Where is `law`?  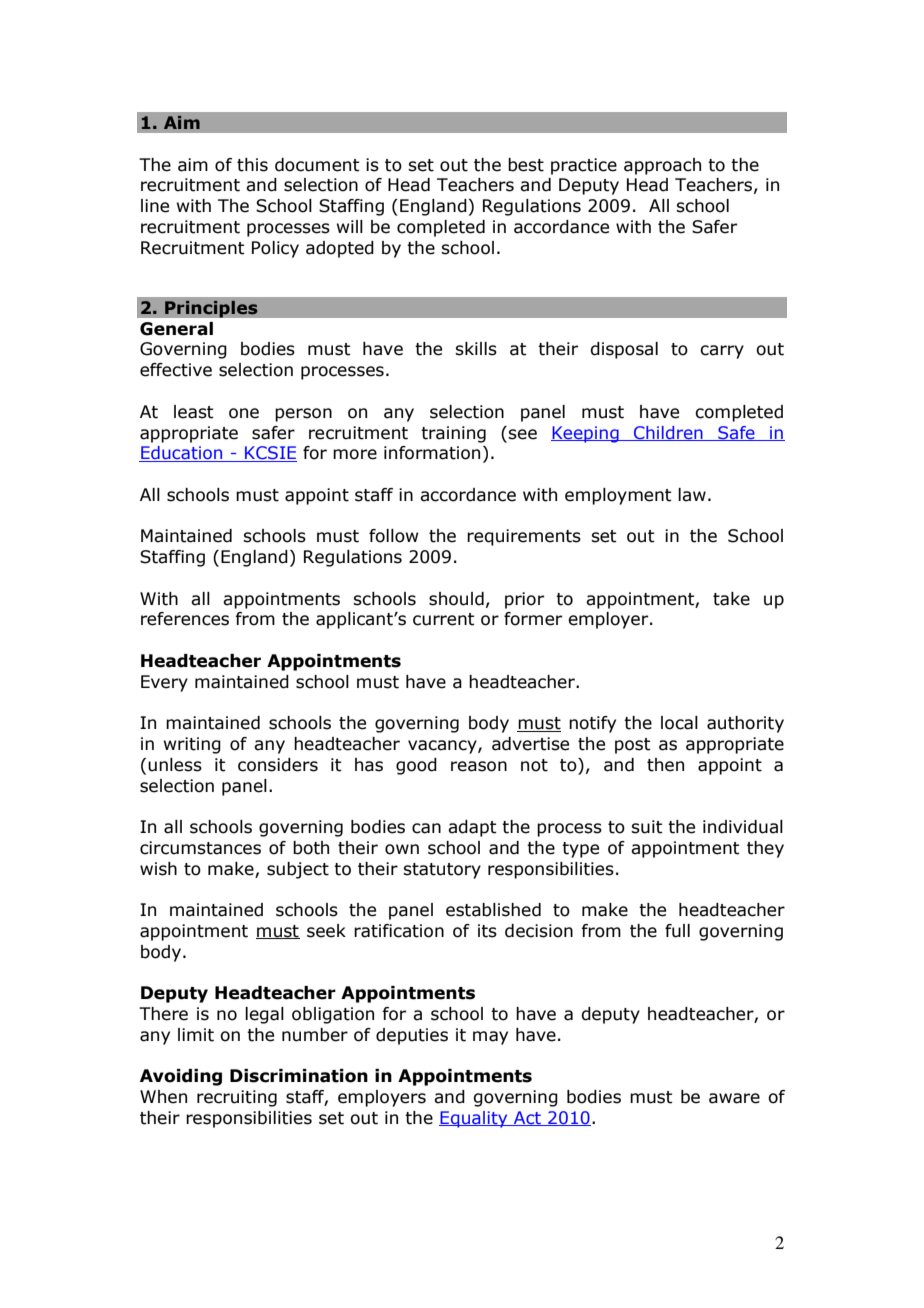
law is located at coordinates (692, 495).
